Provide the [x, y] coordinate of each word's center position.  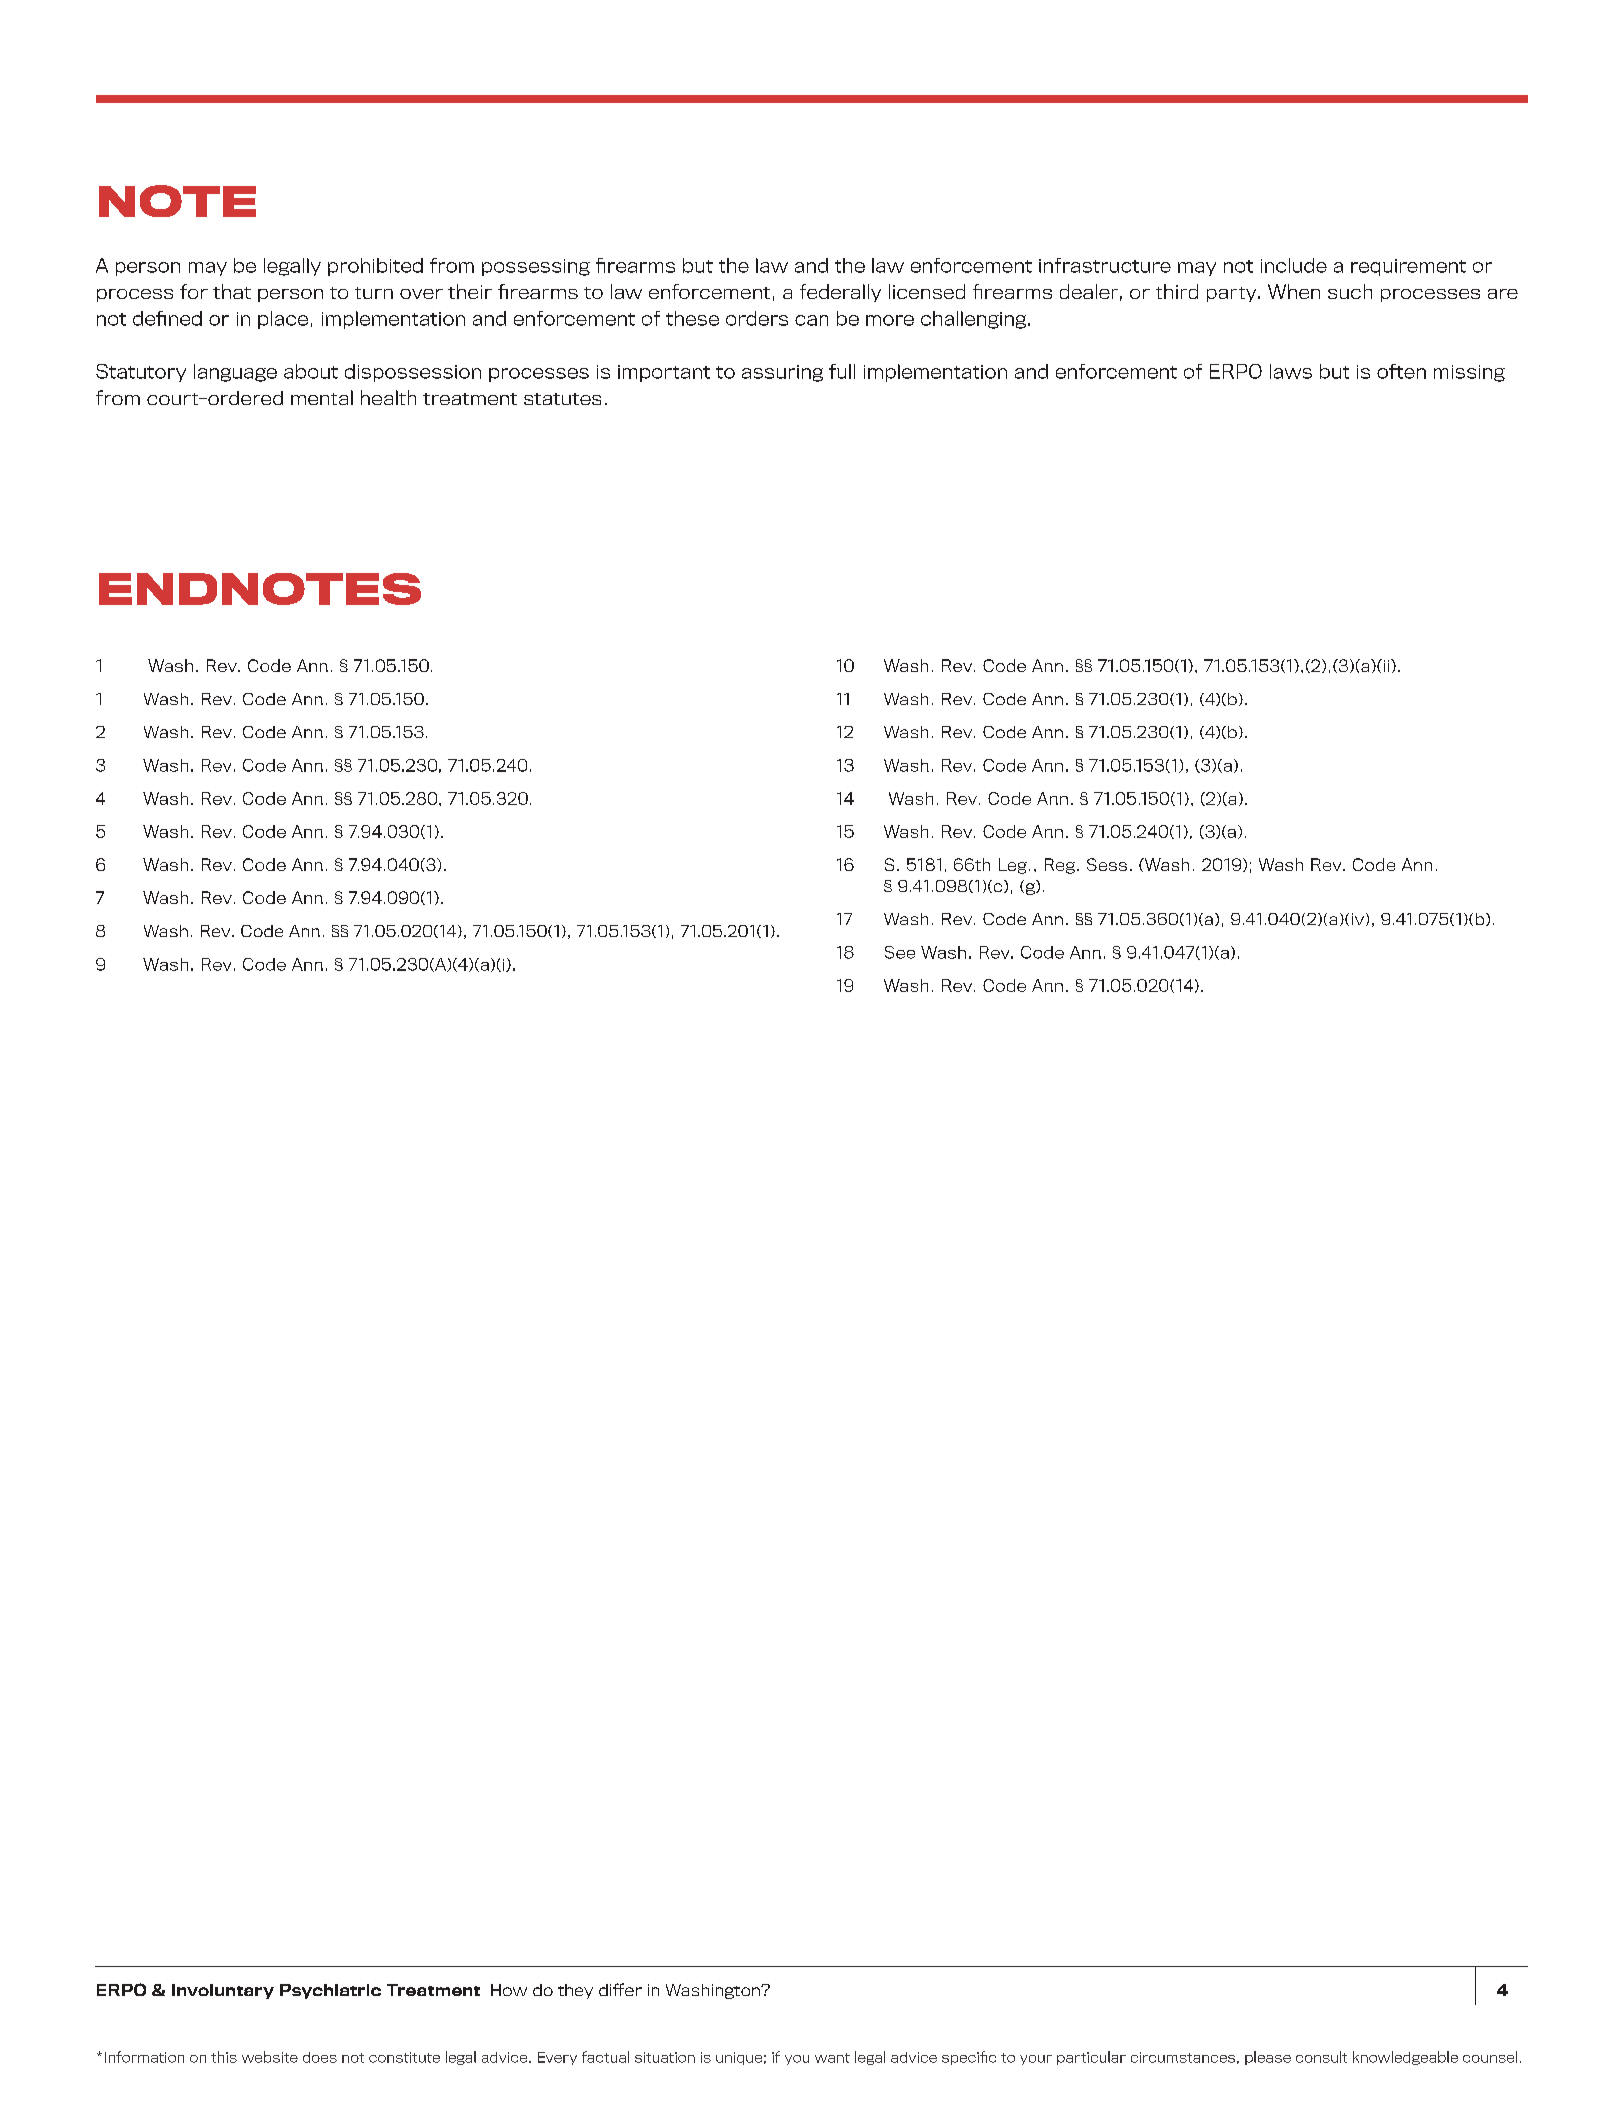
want [832, 2058]
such [1350, 291]
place [283, 320]
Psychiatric [330, 1991]
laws [1291, 371]
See [900, 952]
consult [1321, 2057]
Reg [1061, 866]
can [811, 320]
